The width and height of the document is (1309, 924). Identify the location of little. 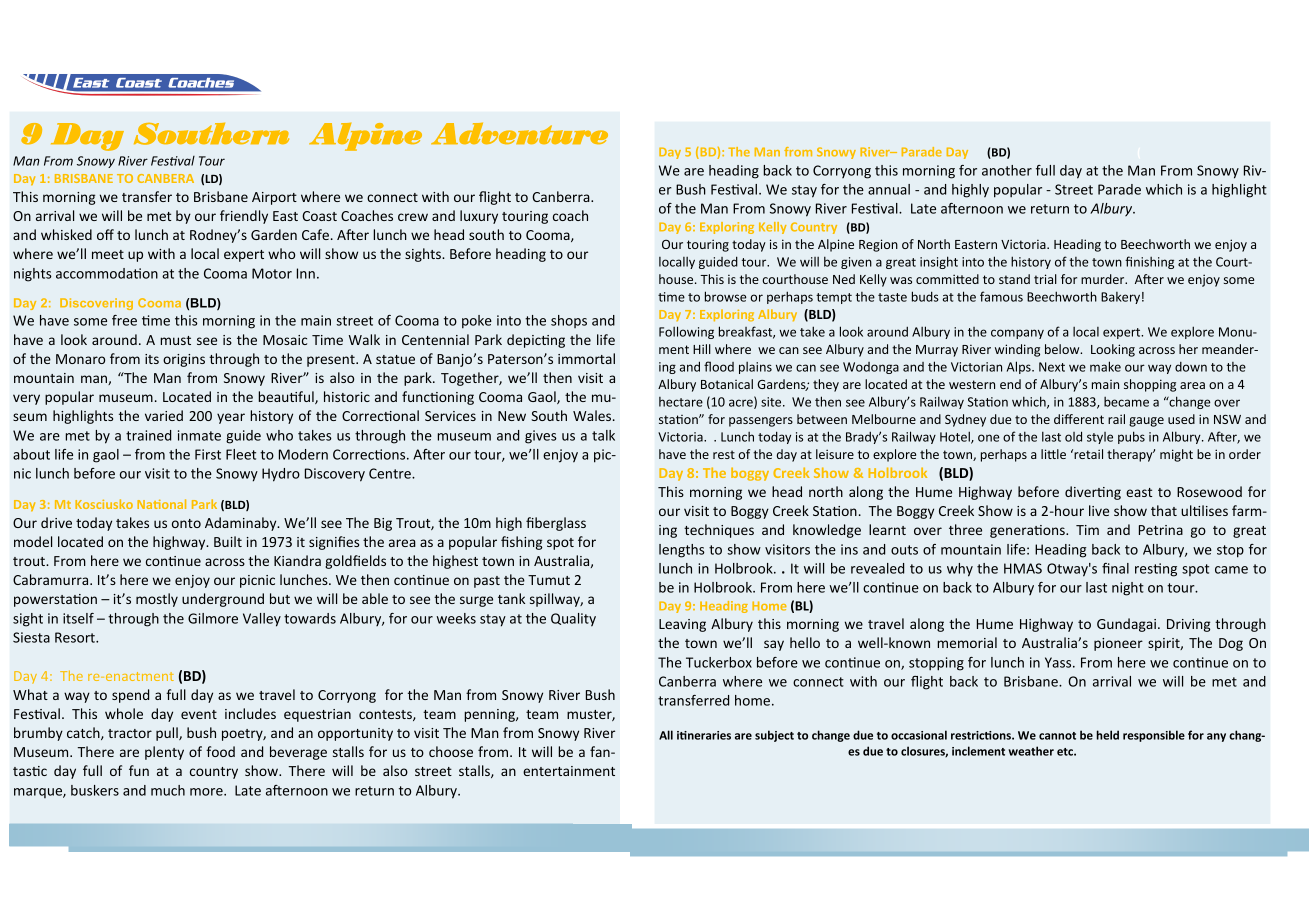
(1053, 454).
